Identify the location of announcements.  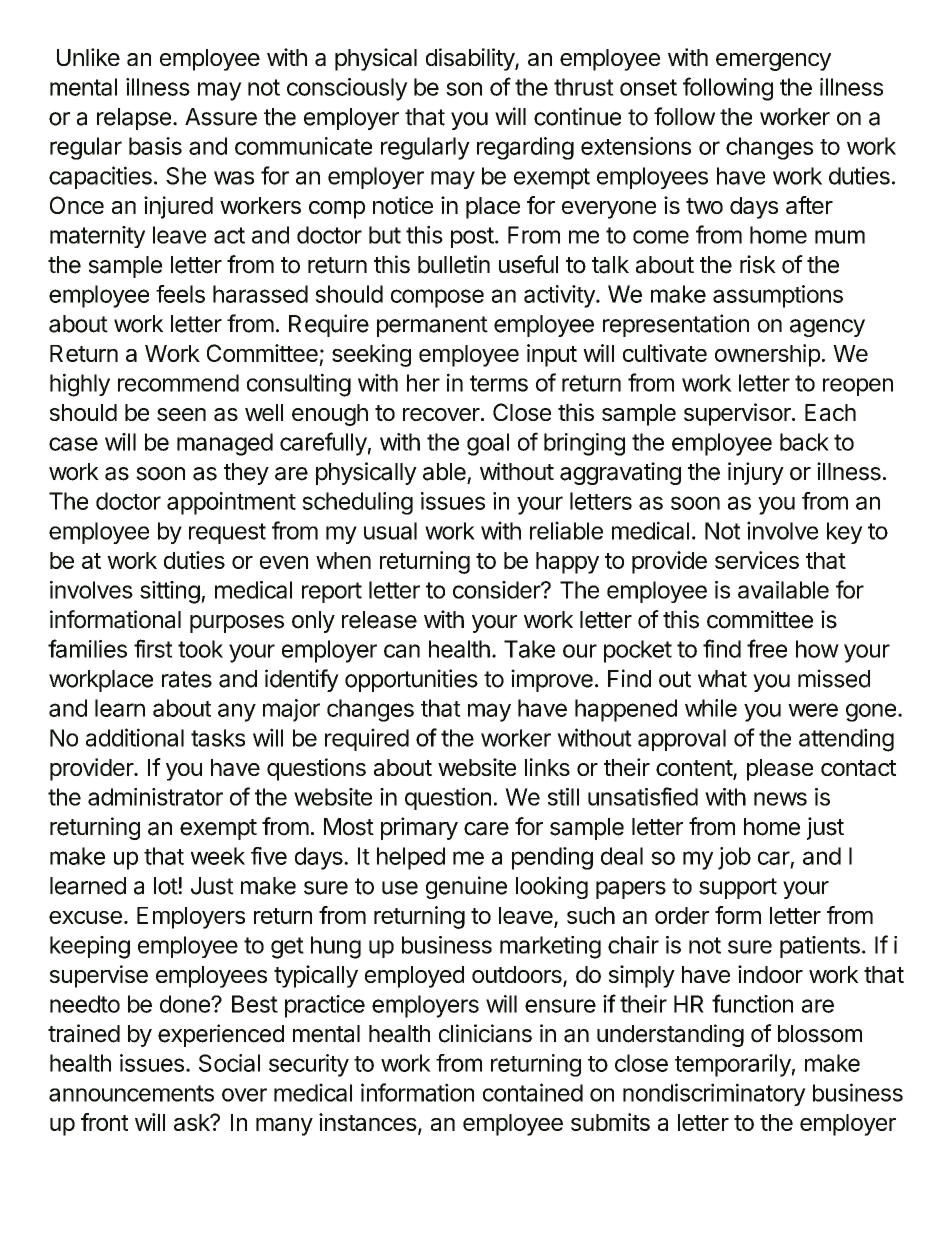
(131, 1093).
